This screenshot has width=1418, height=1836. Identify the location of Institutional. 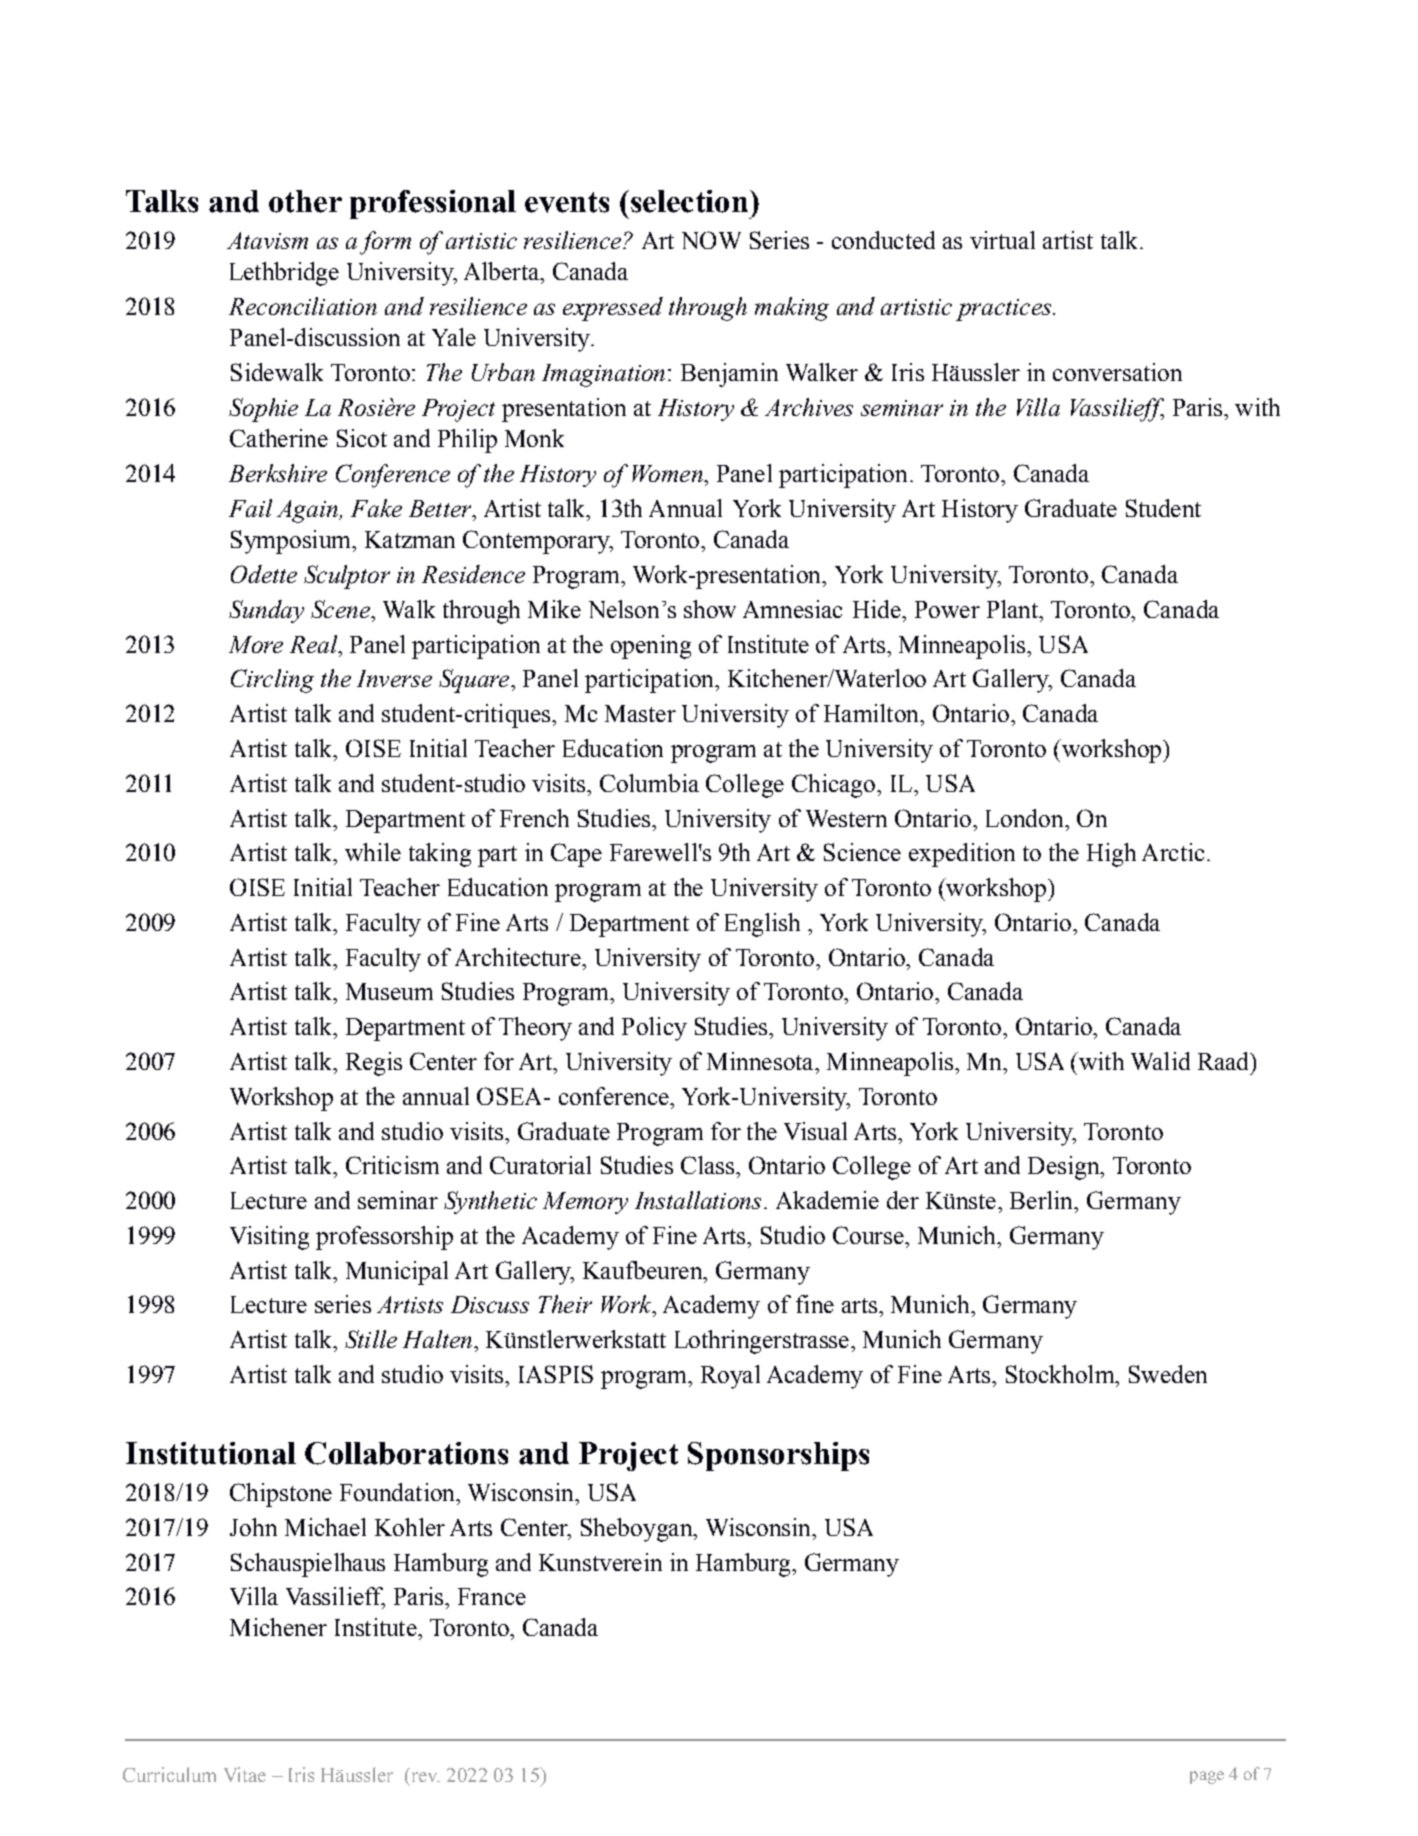
(211, 1453).
